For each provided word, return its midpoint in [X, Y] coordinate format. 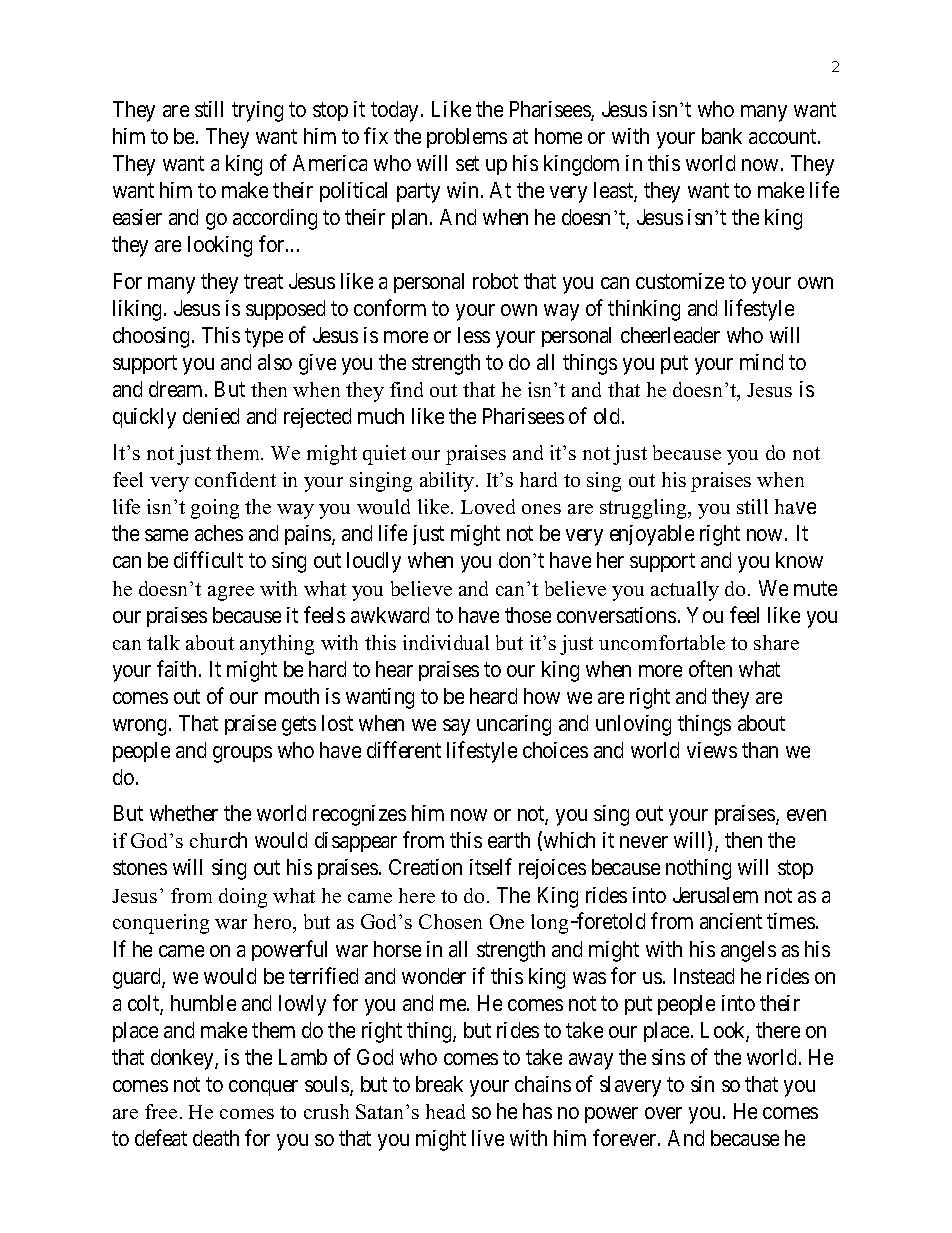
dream [177, 389]
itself [491, 867]
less [474, 335]
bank [722, 136]
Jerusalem [715, 895]
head [445, 1111]
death [216, 1138]
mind [761, 362]
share [776, 642]
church [218, 840]
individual [446, 642]
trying [257, 111]
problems [467, 138]
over [663, 1113]
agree [231, 593]
